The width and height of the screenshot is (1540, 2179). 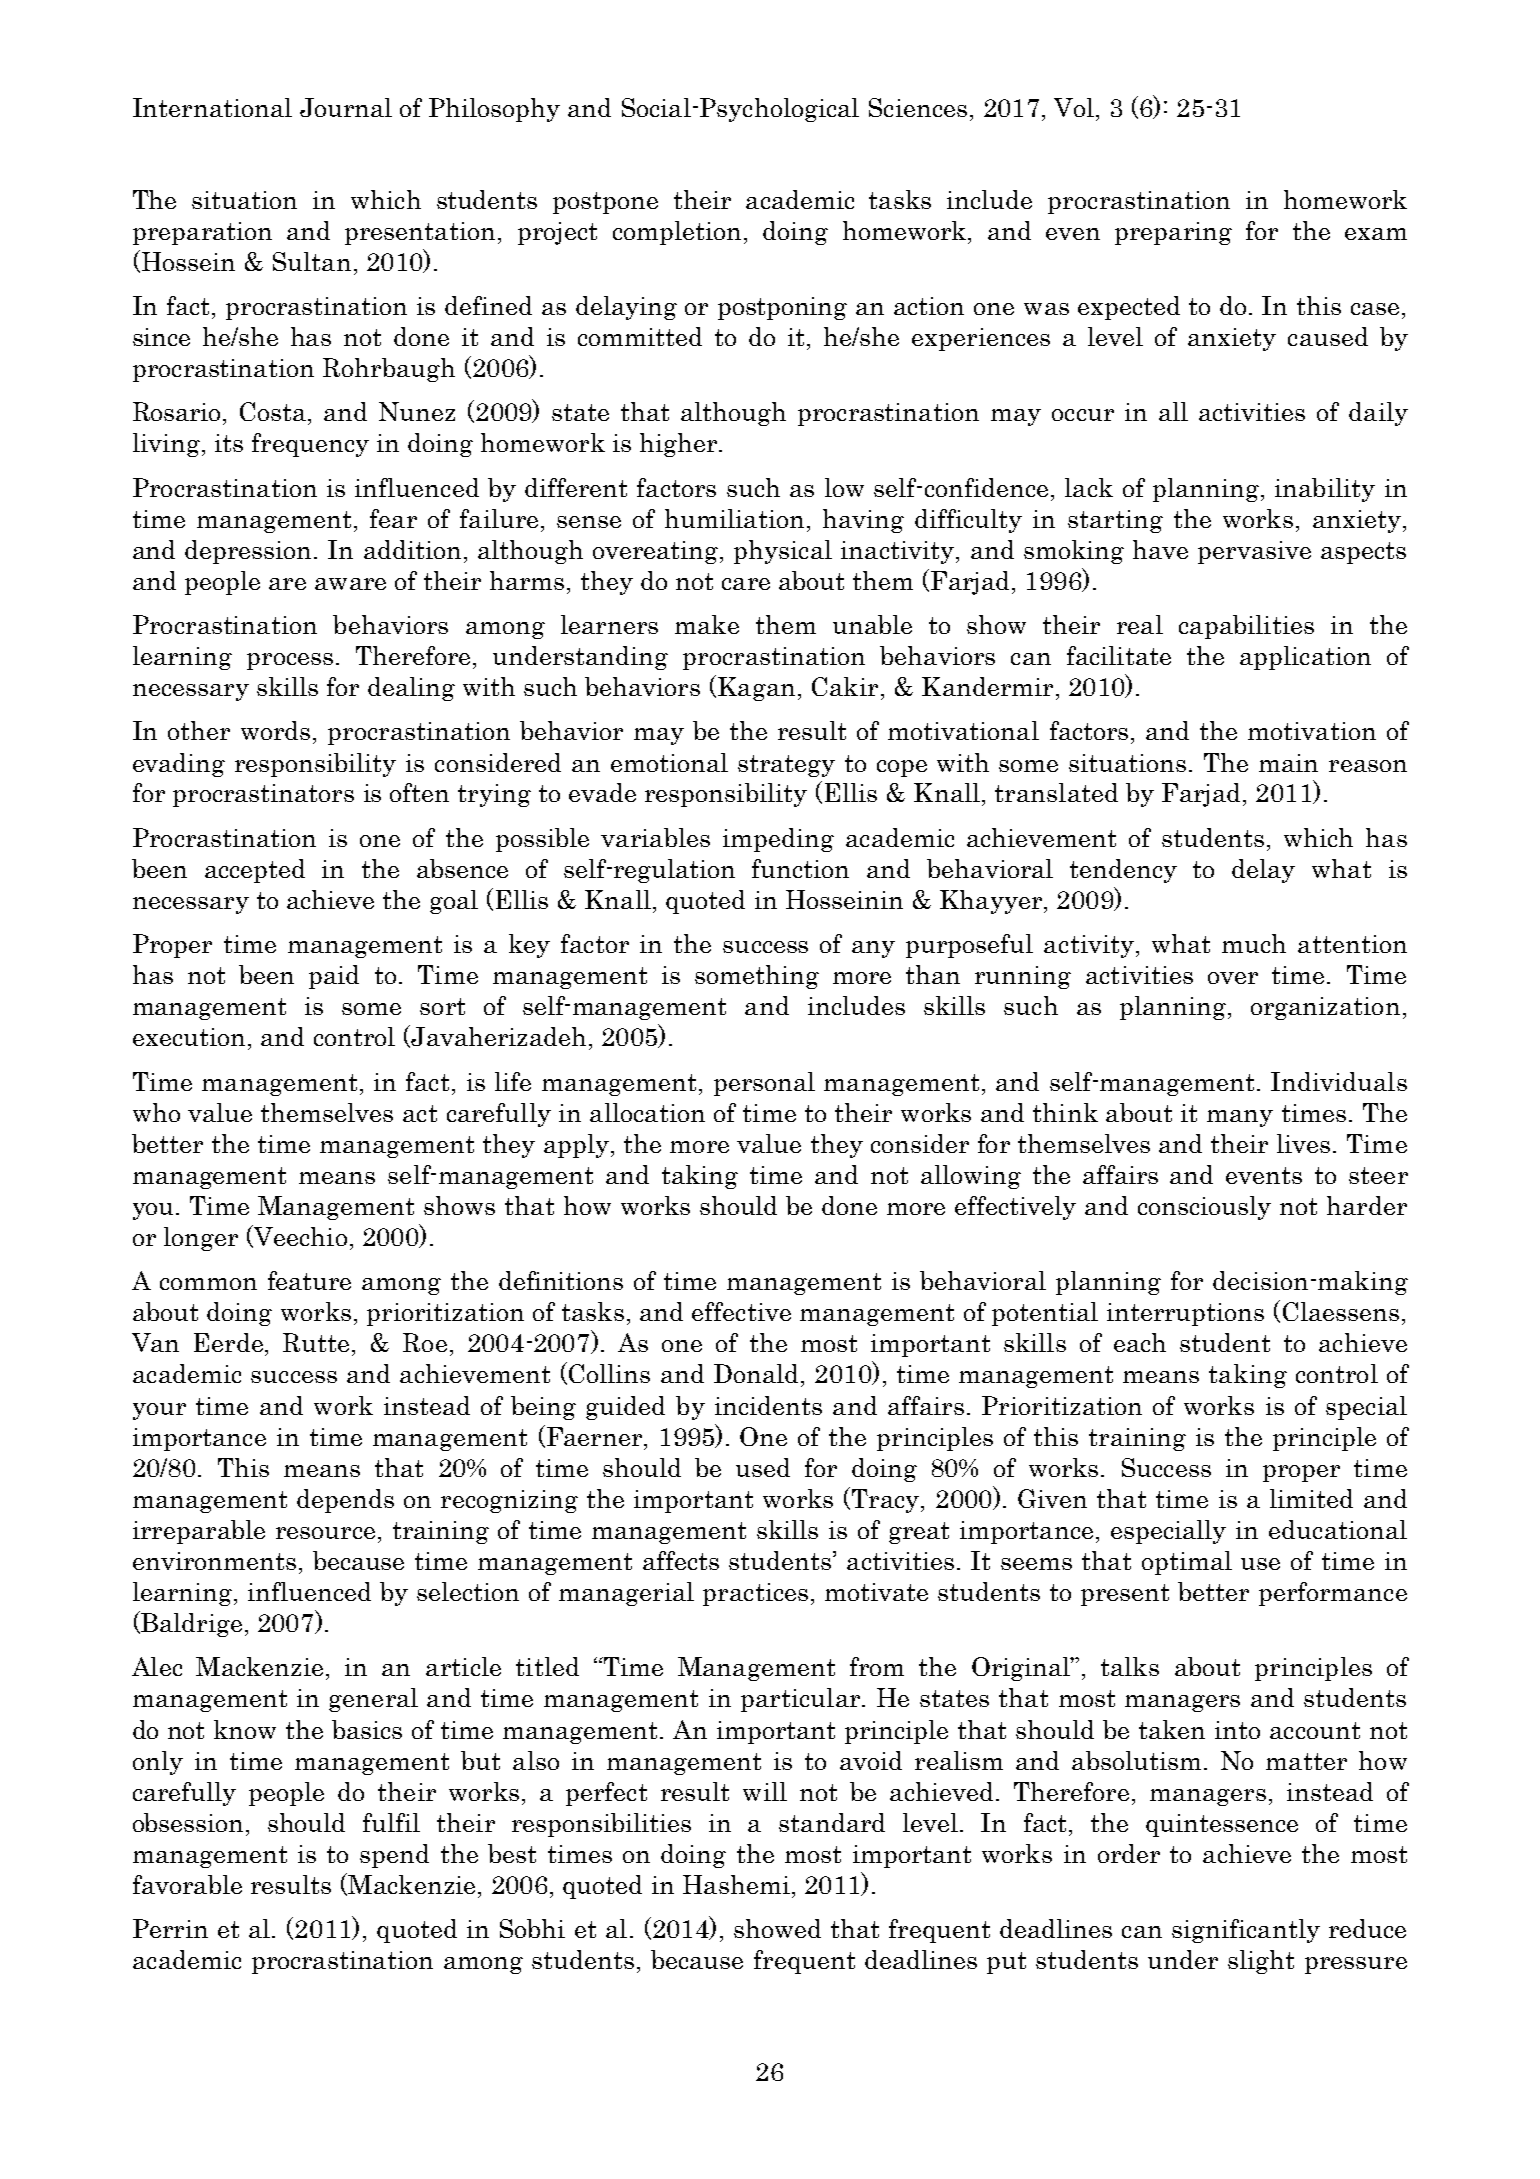 What do you see at coordinates (764, 1084) in the screenshot?
I see `personal` at bounding box center [764, 1084].
